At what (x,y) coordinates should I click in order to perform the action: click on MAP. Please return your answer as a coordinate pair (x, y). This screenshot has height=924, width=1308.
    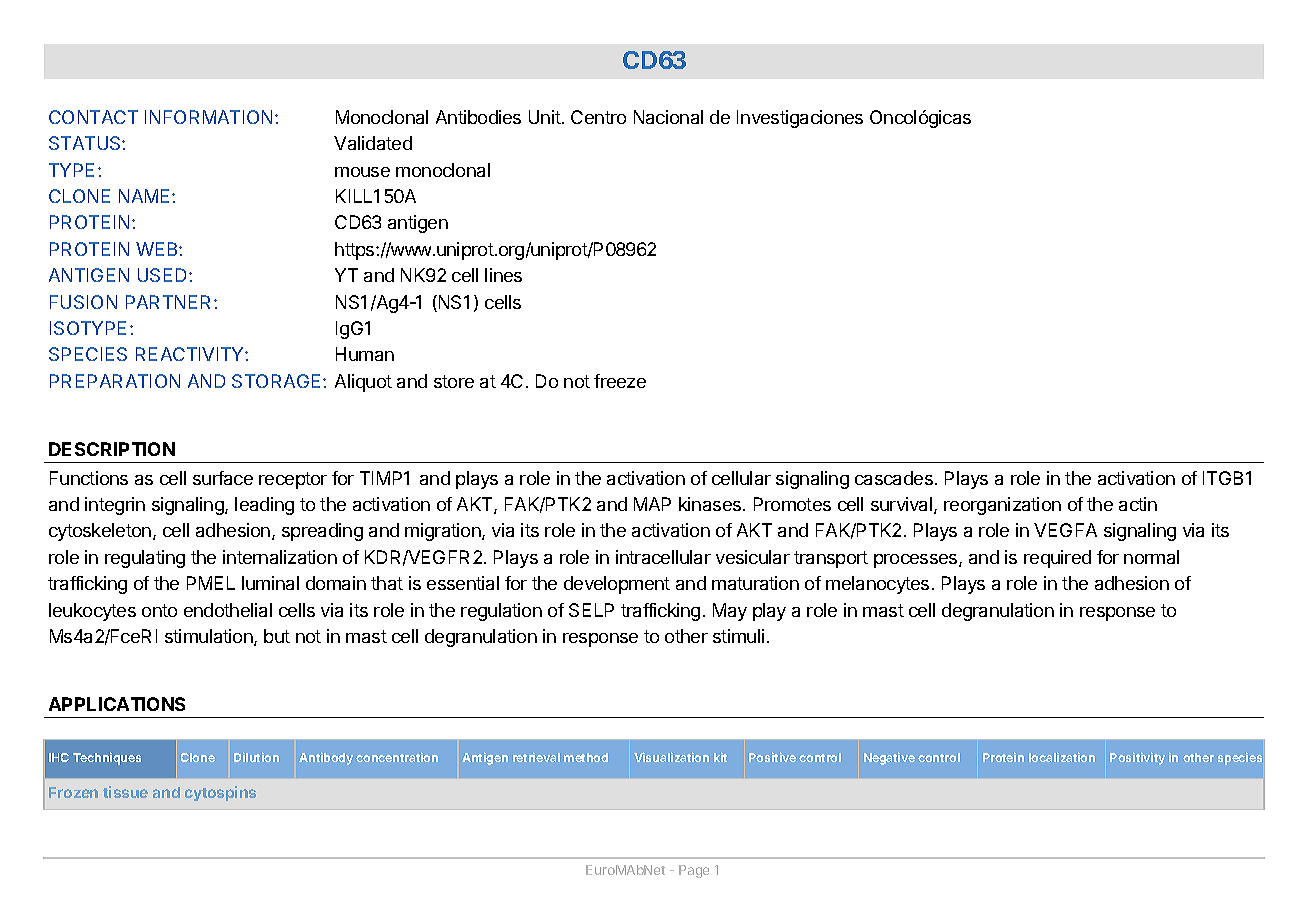
    Looking at the image, I should click on (652, 504).
